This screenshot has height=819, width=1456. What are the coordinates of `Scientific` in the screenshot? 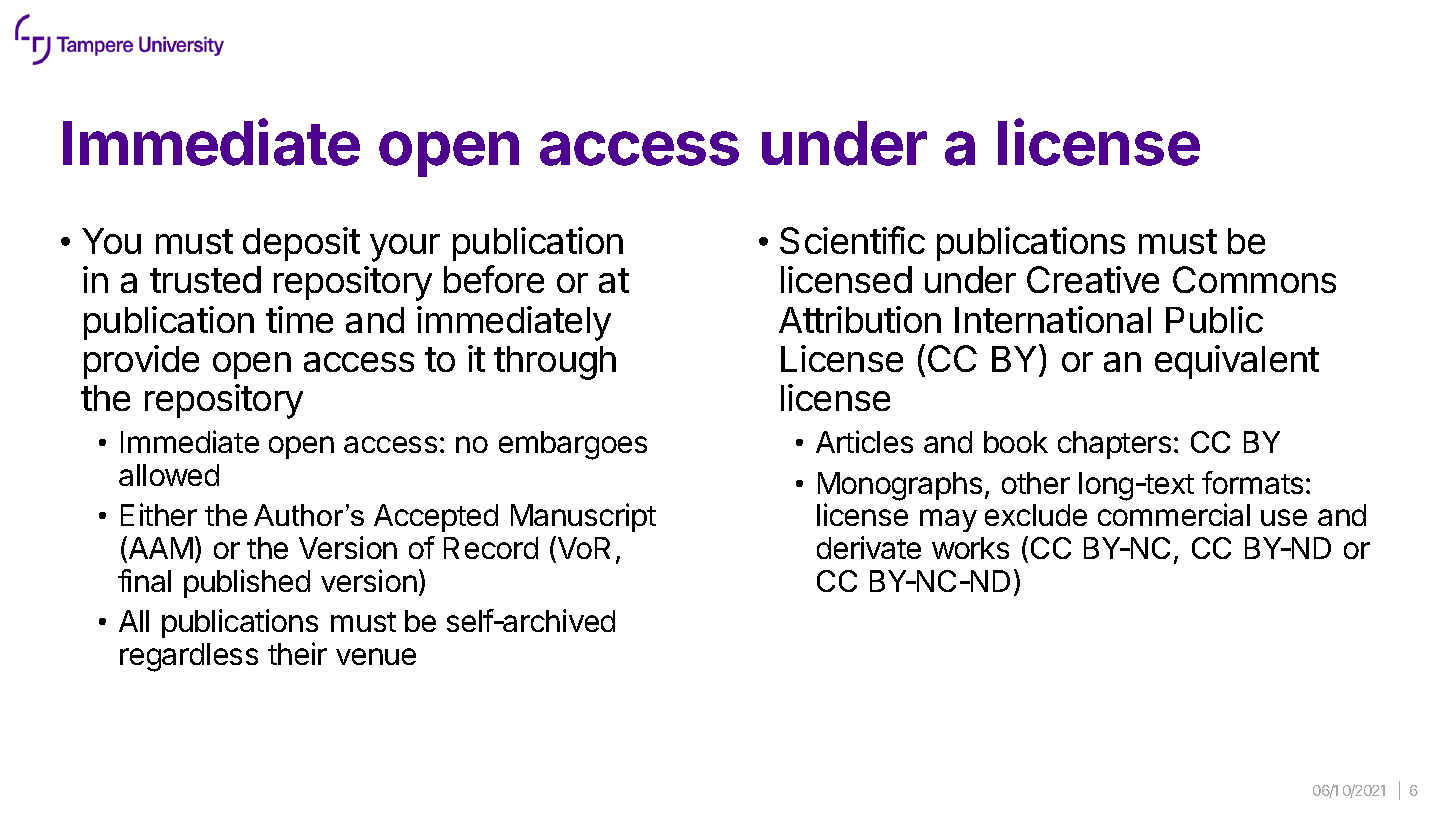 It's located at (852, 240).
